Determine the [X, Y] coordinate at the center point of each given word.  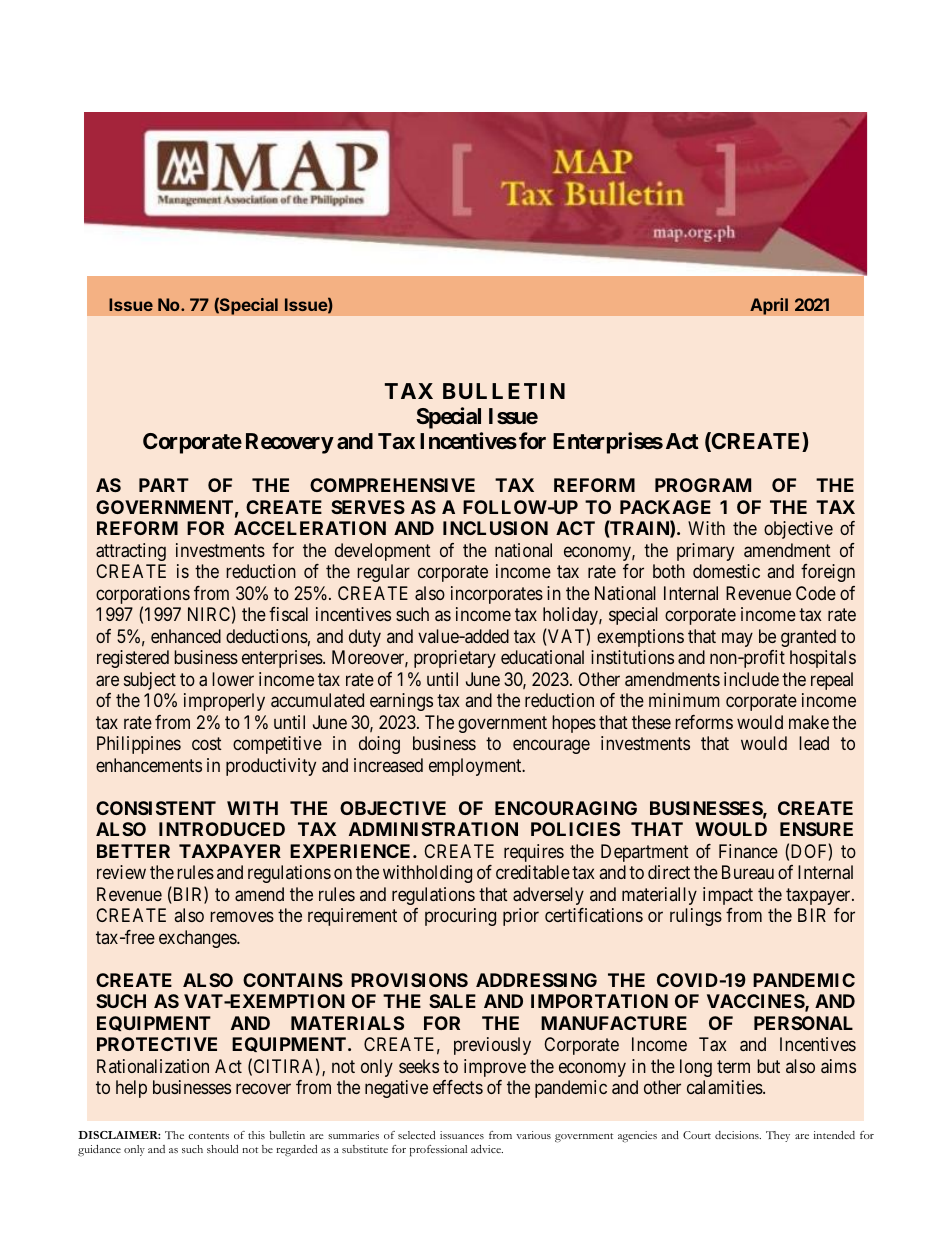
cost [207, 743]
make [809, 722]
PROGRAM [703, 485]
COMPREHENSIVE [392, 485]
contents [208, 1136]
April [769, 306]
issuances [462, 1135]
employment [476, 767]
